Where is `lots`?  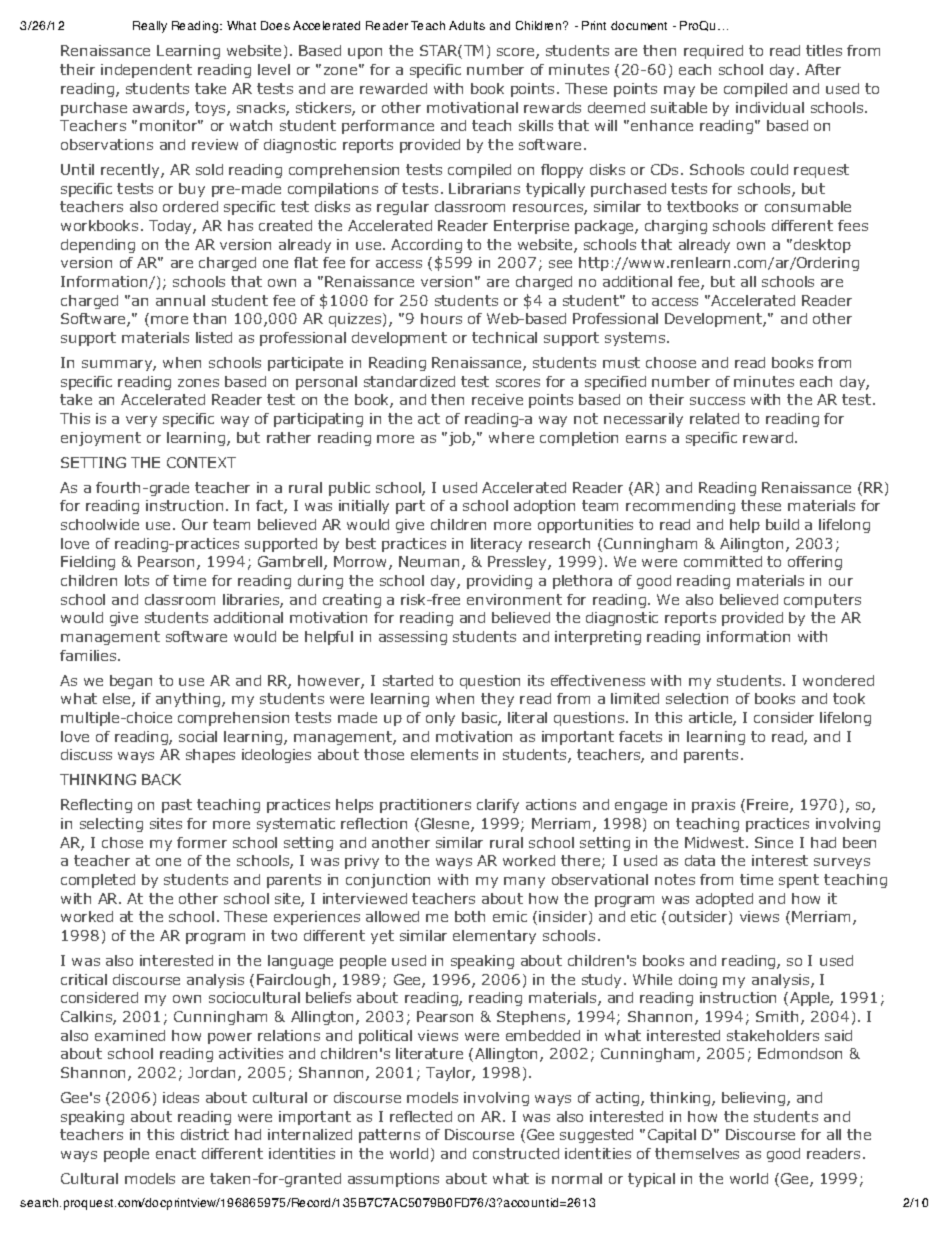
lots is located at coordinates (137, 580).
